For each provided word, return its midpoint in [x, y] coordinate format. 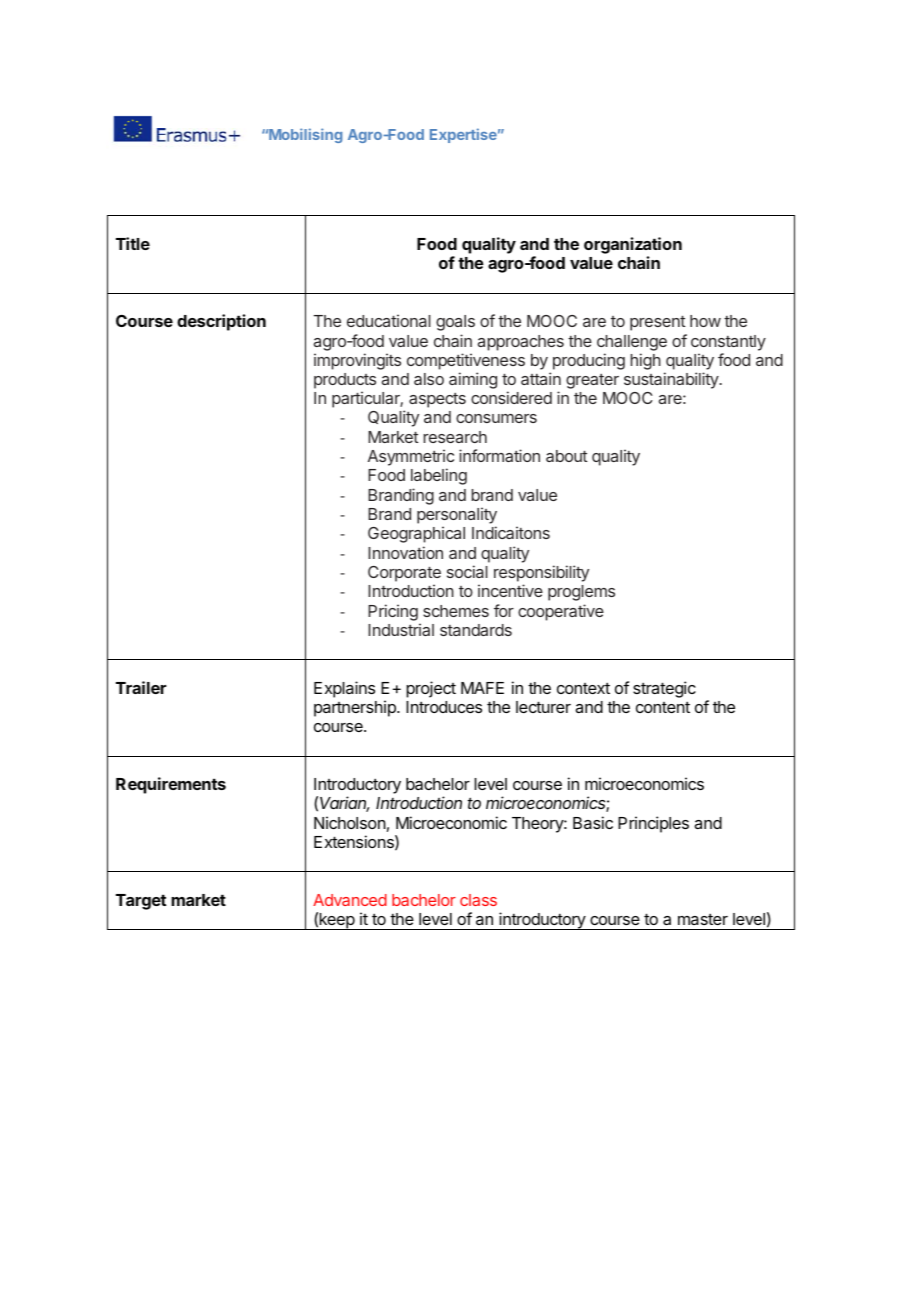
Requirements [171, 785]
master [703, 919]
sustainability [672, 380]
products [345, 381]
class [478, 900]
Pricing [393, 612]
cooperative [561, 612]
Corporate [404, 574]
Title [133, 243]
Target [141, 902]
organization [633, 247]
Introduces [444, 707]
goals [455, 323]
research [455, 437]
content [663, 707]
